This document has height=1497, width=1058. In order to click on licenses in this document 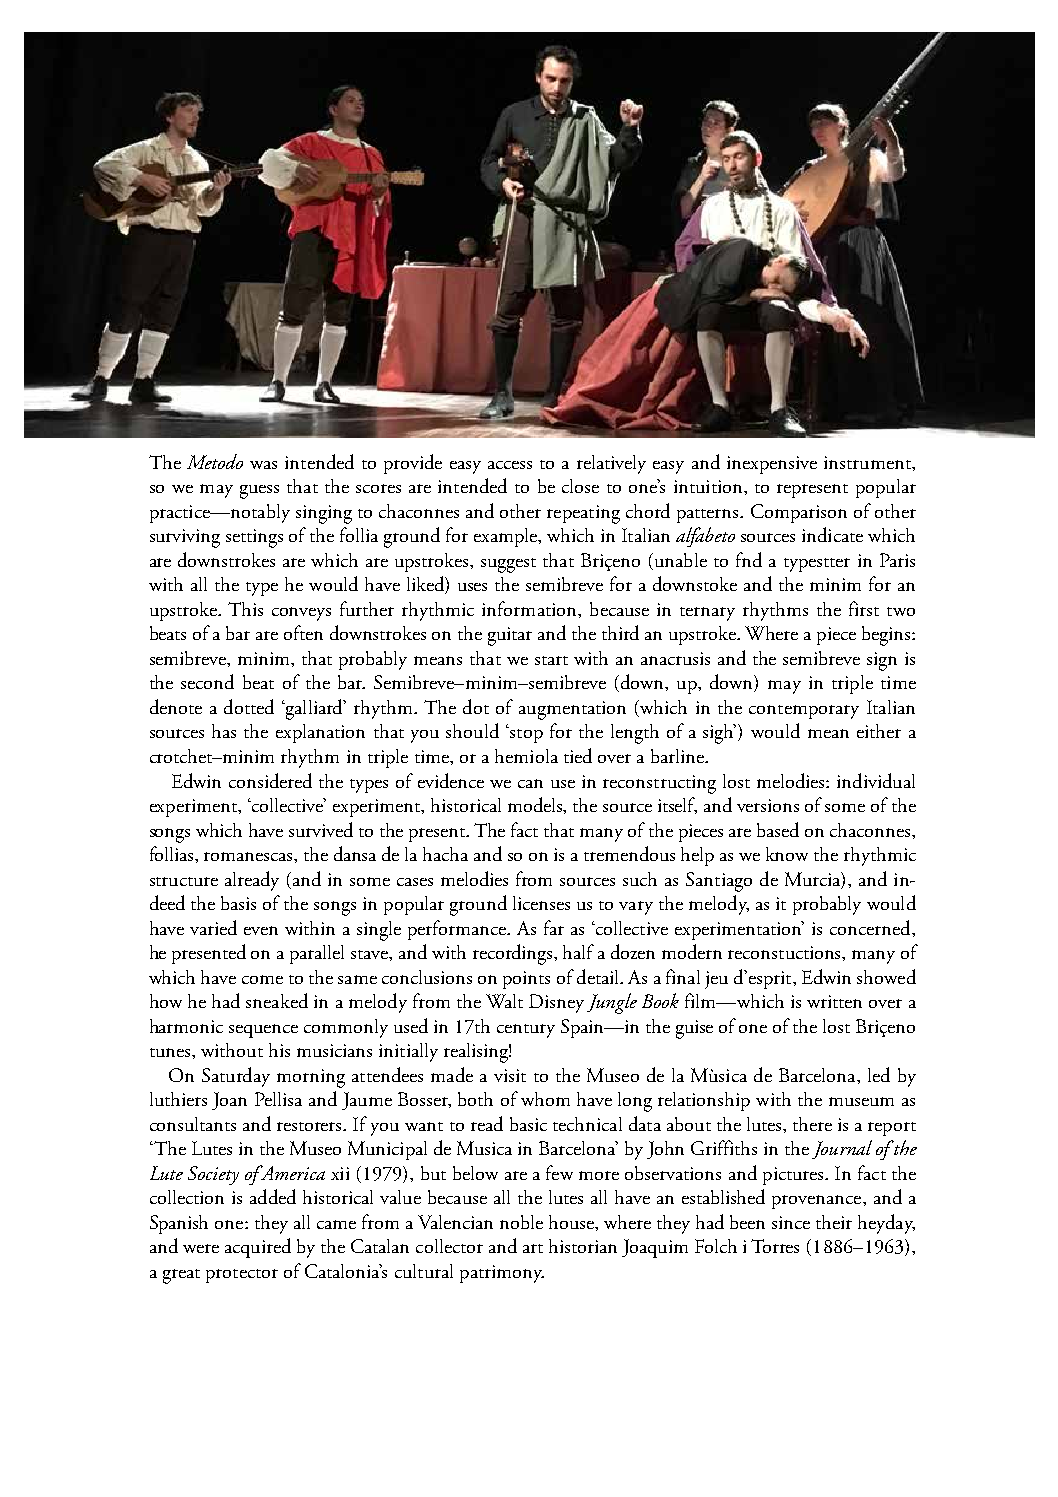, I will do `click(541, 903)`.
